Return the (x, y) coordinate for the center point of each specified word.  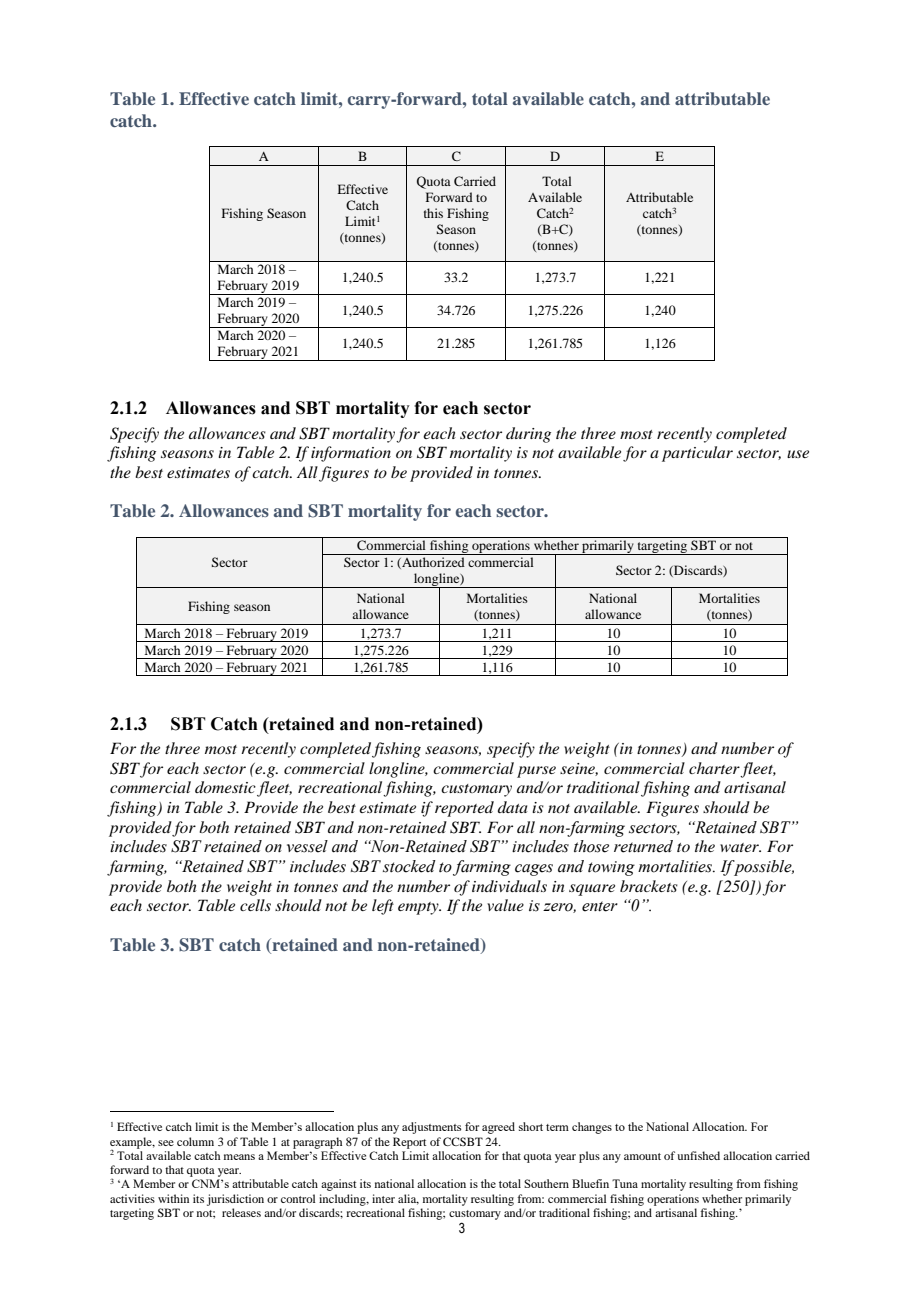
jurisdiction (235, 1200)
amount (642, 1156)
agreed (498, 1128)
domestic (226, 788)
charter (714, 768)
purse (536, 772)
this (433, 213)
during (528, 435)
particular (697, 454)
